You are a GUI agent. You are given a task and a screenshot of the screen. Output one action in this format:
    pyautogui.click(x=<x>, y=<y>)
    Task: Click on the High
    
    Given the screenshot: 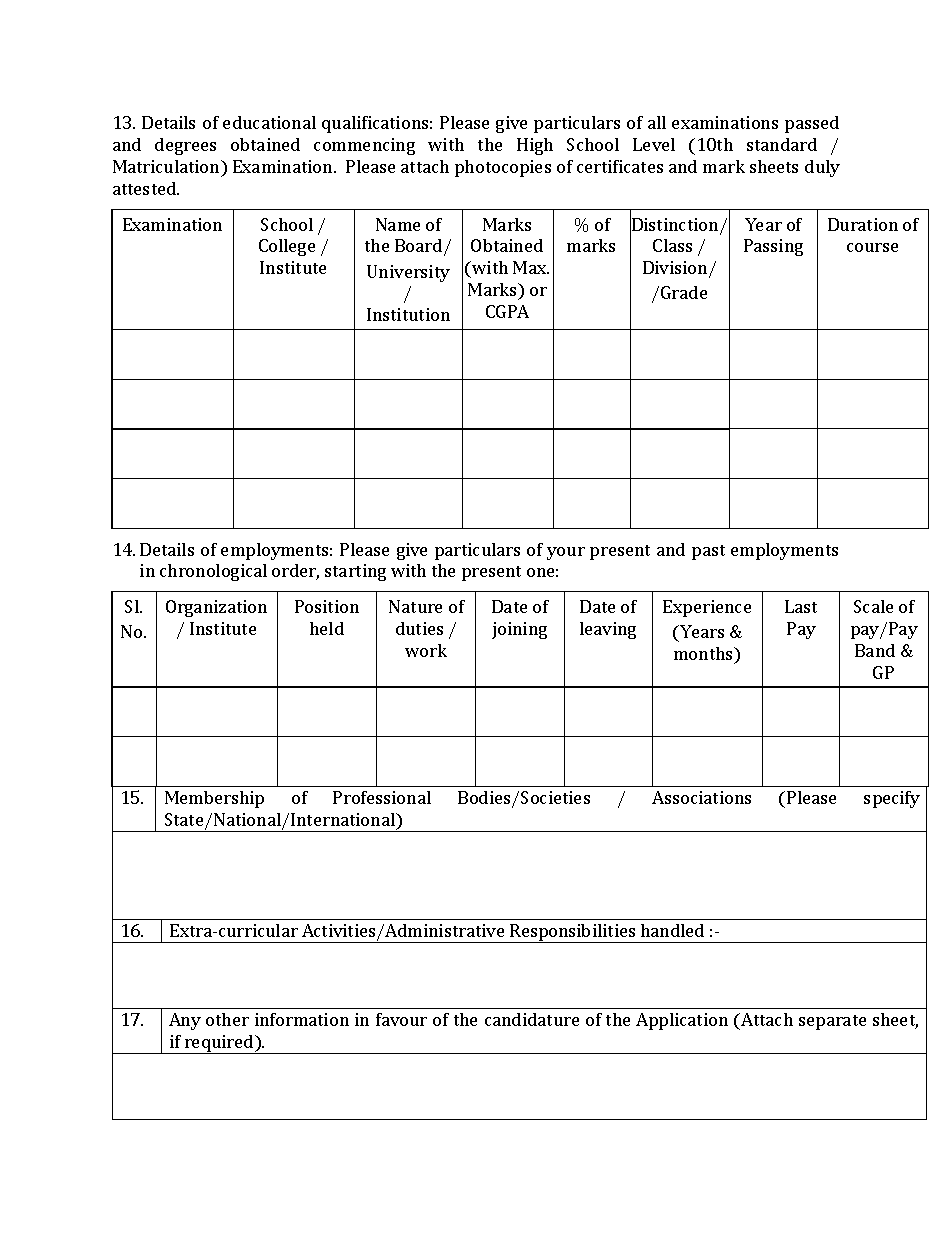 What is the action you would take?
    pyautogui.click(x=535, y=146)
